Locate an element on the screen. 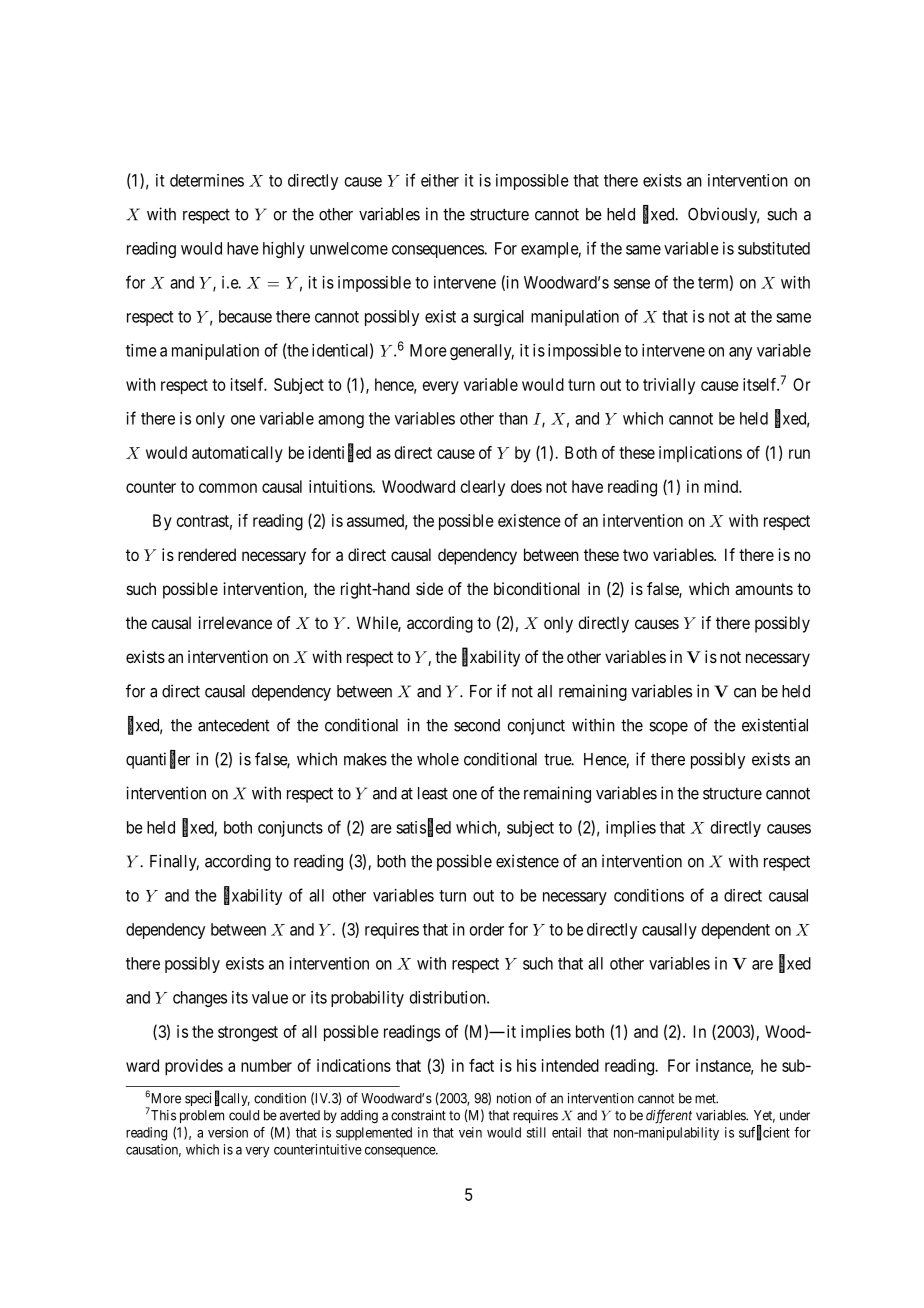 This screenshot has height=1308, width=924. amounts is located at coordinates (764, 589).
